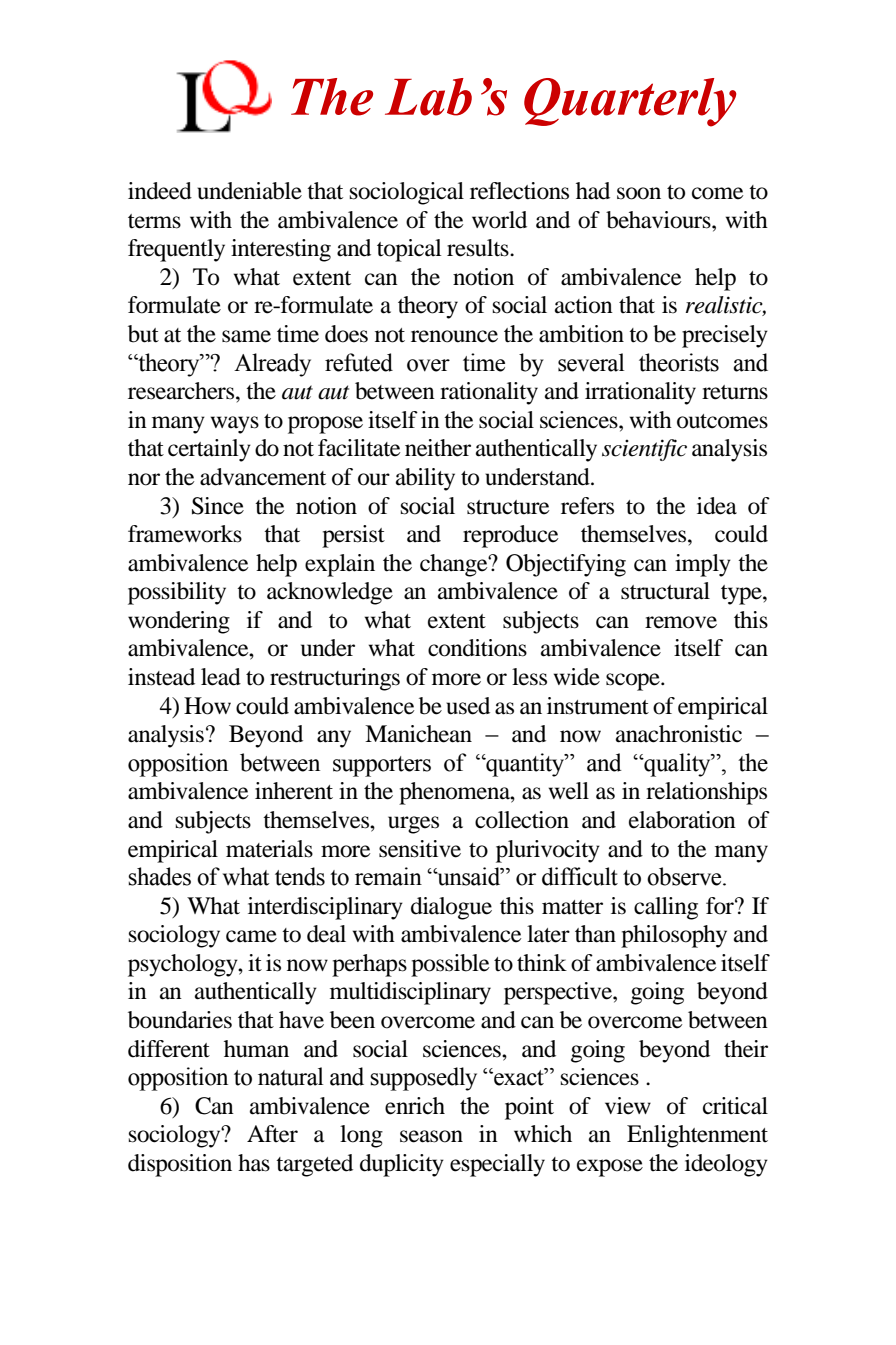 Image resolution: width=896 pixels, height=1345 pixels. What do you see at coordinates (630, 102) in the image?
I see `Quarterly` at bounding box center [630, 102].
